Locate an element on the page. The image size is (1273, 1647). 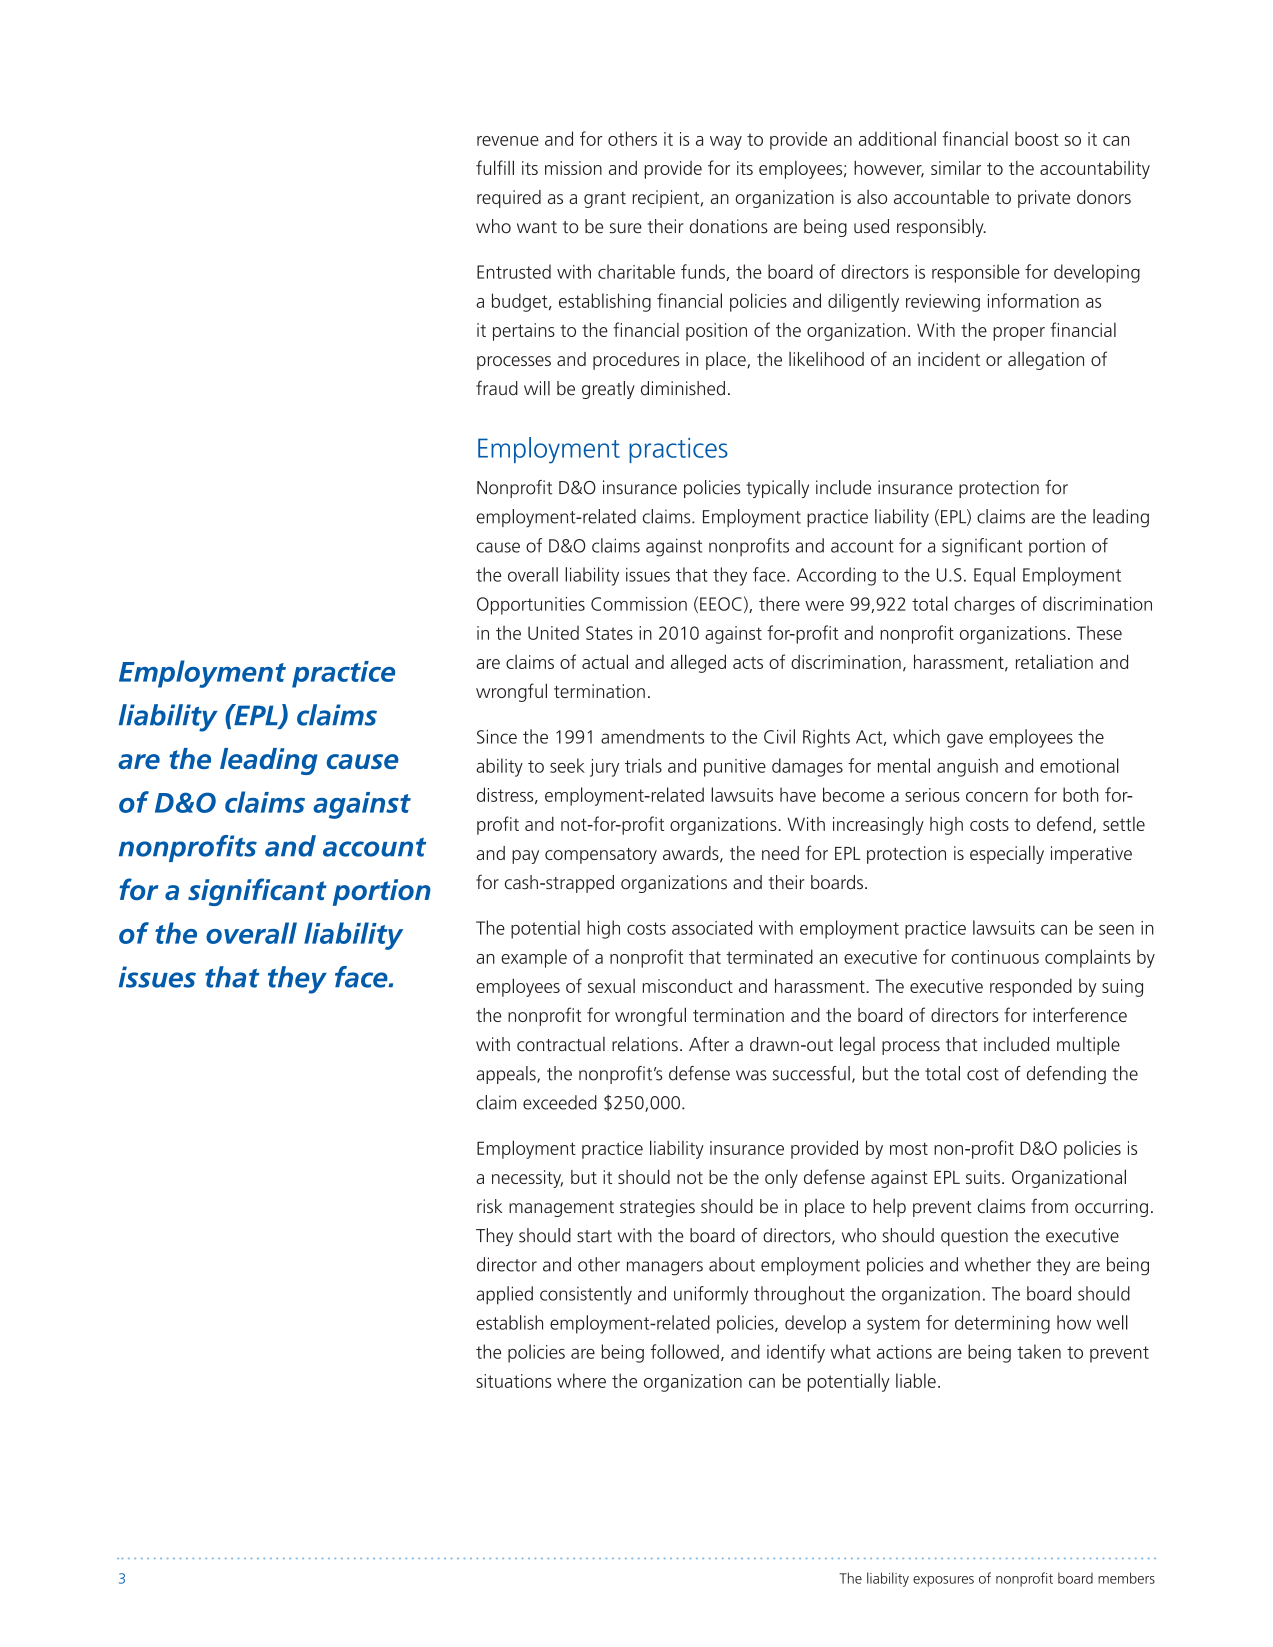
Equal is located at coordinates (994, 576).
